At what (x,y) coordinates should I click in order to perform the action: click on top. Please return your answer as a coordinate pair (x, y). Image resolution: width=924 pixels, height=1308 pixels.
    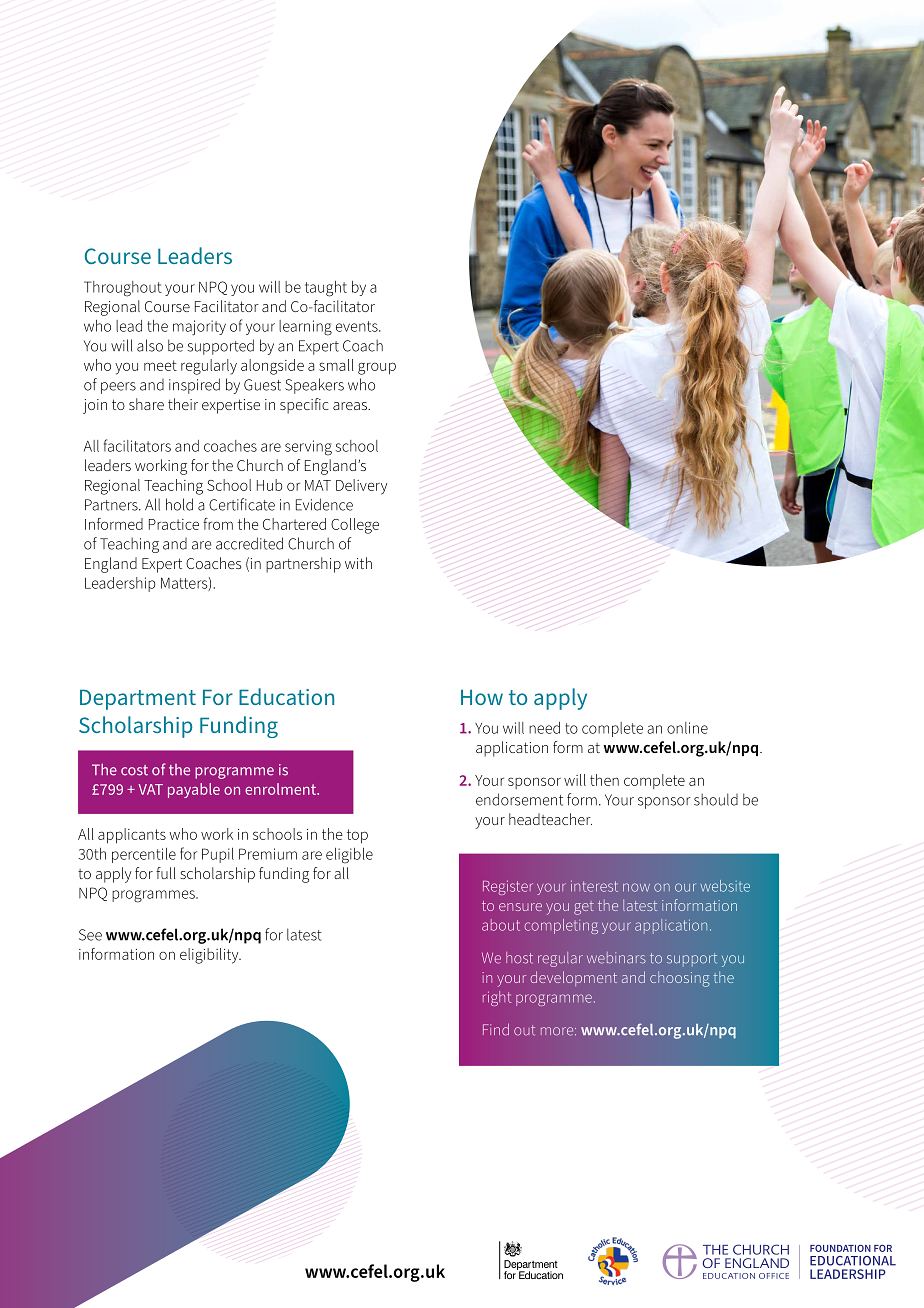
    Looking at the image, I should click on (357, 836).
